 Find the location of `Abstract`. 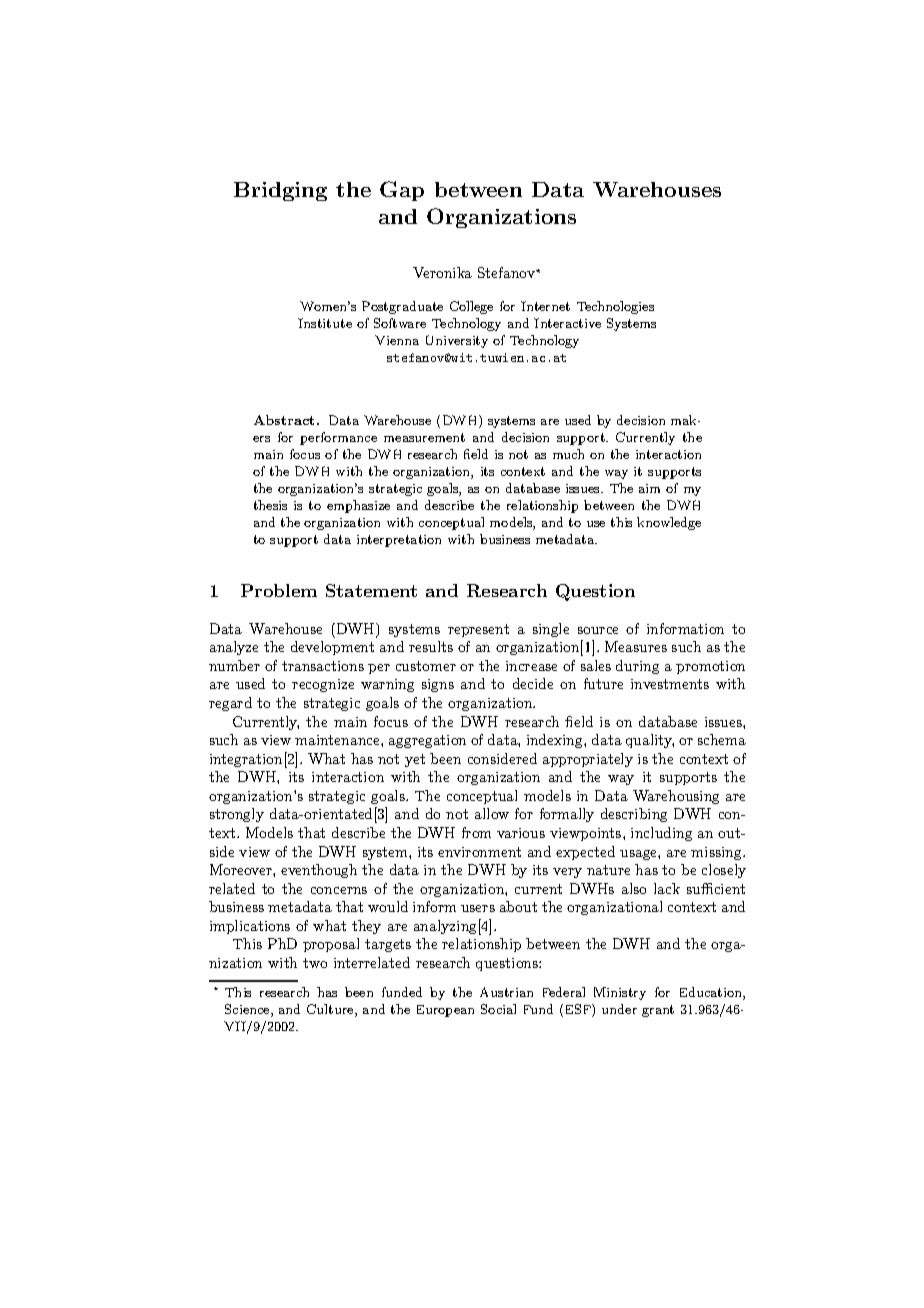

Abstract is located at coordinates (286, 420).
